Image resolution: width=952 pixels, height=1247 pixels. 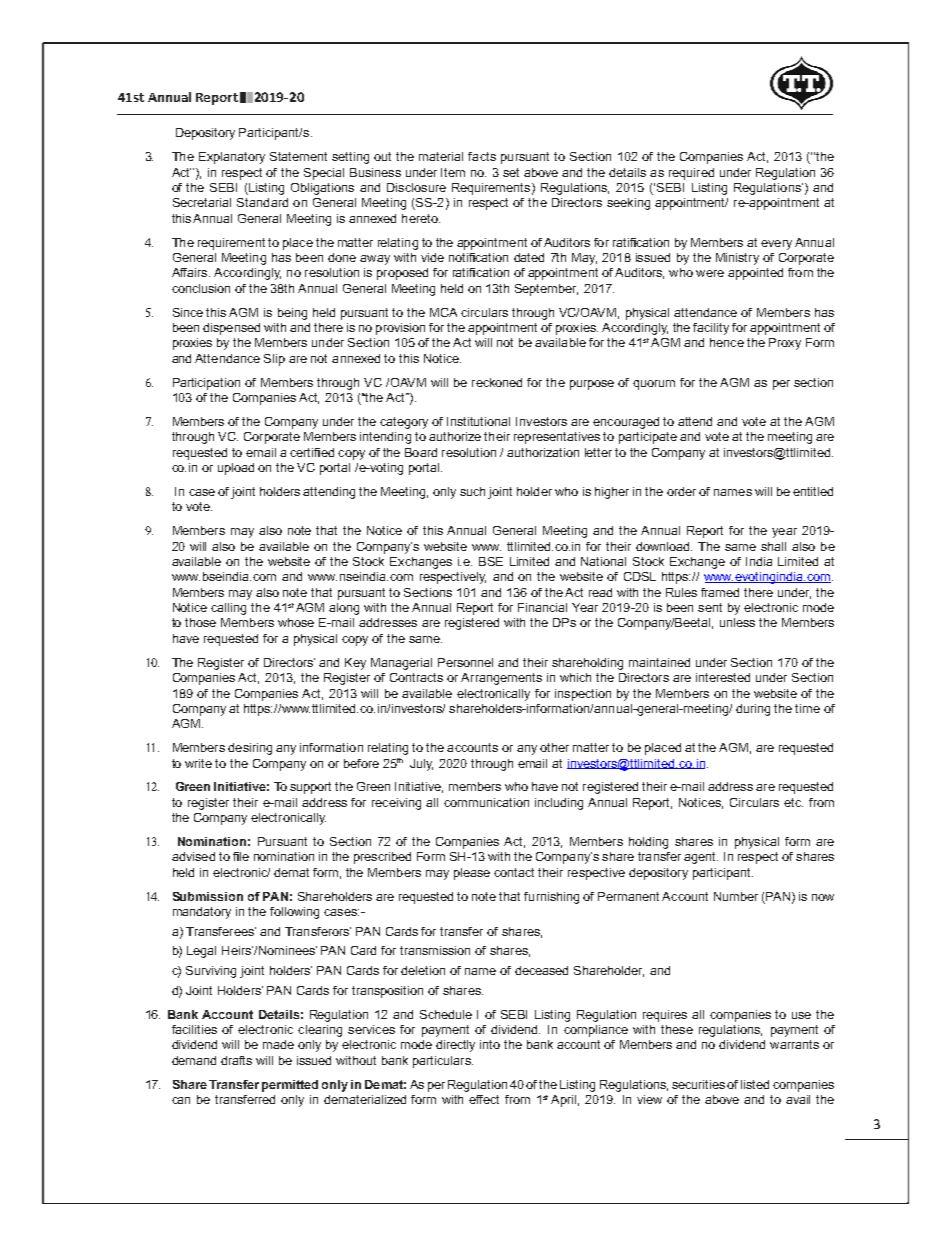 What do you see at coordinates (542, 607) in the screenshot?
I see `Financial` at bounding box center [542, 607].
